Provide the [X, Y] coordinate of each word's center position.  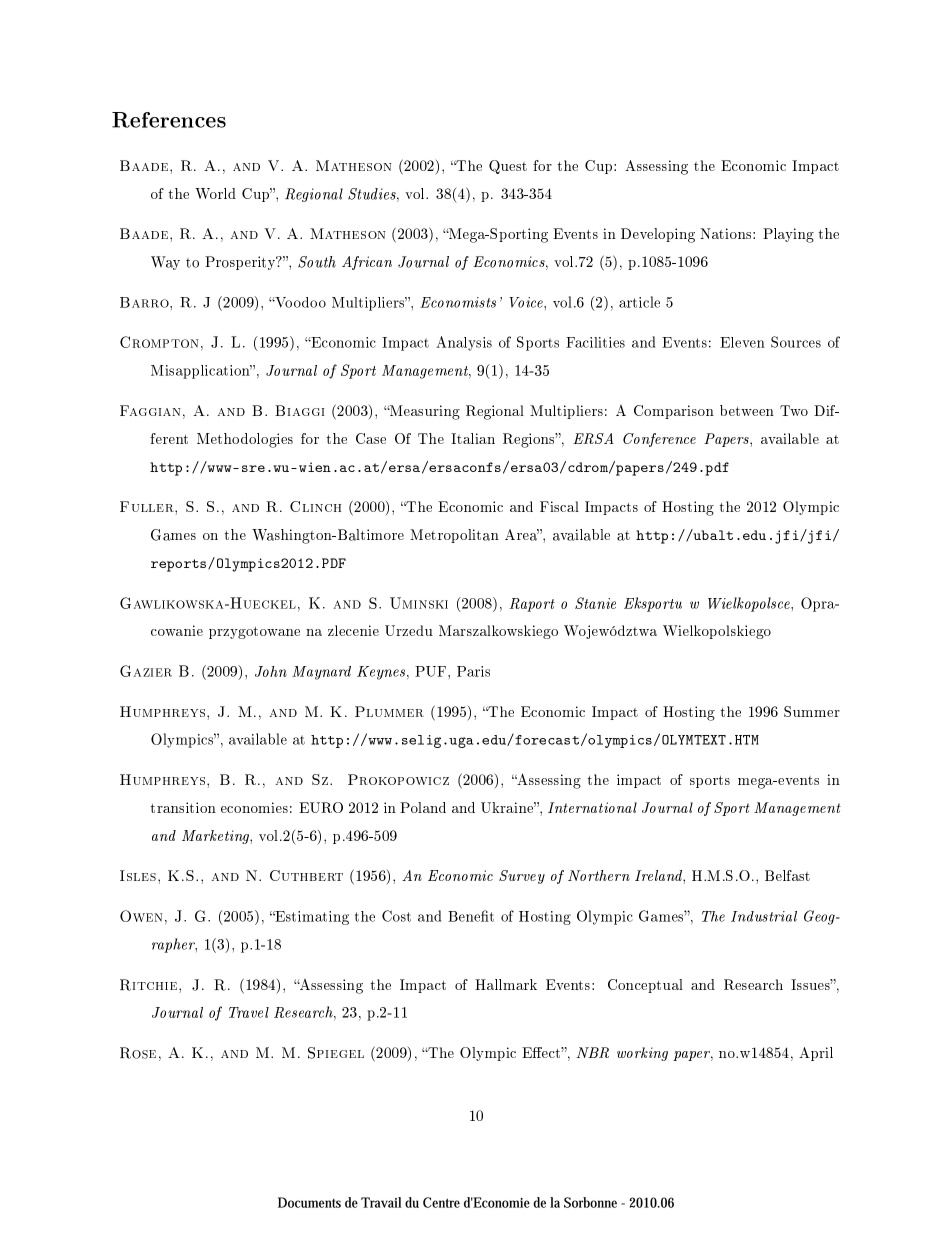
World [215, 193]
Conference [659, 440]
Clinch [315, 506]
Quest [508, 167]
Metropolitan [454, 536]
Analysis [464, 343]
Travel [249, 1012]
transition [183, 807]
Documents [309, 1202]
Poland [423, 807]
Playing [788, 235]
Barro [145, 302]
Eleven [742, 342]
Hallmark [506, 984]
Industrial [764, 916]
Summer [812, 711]
